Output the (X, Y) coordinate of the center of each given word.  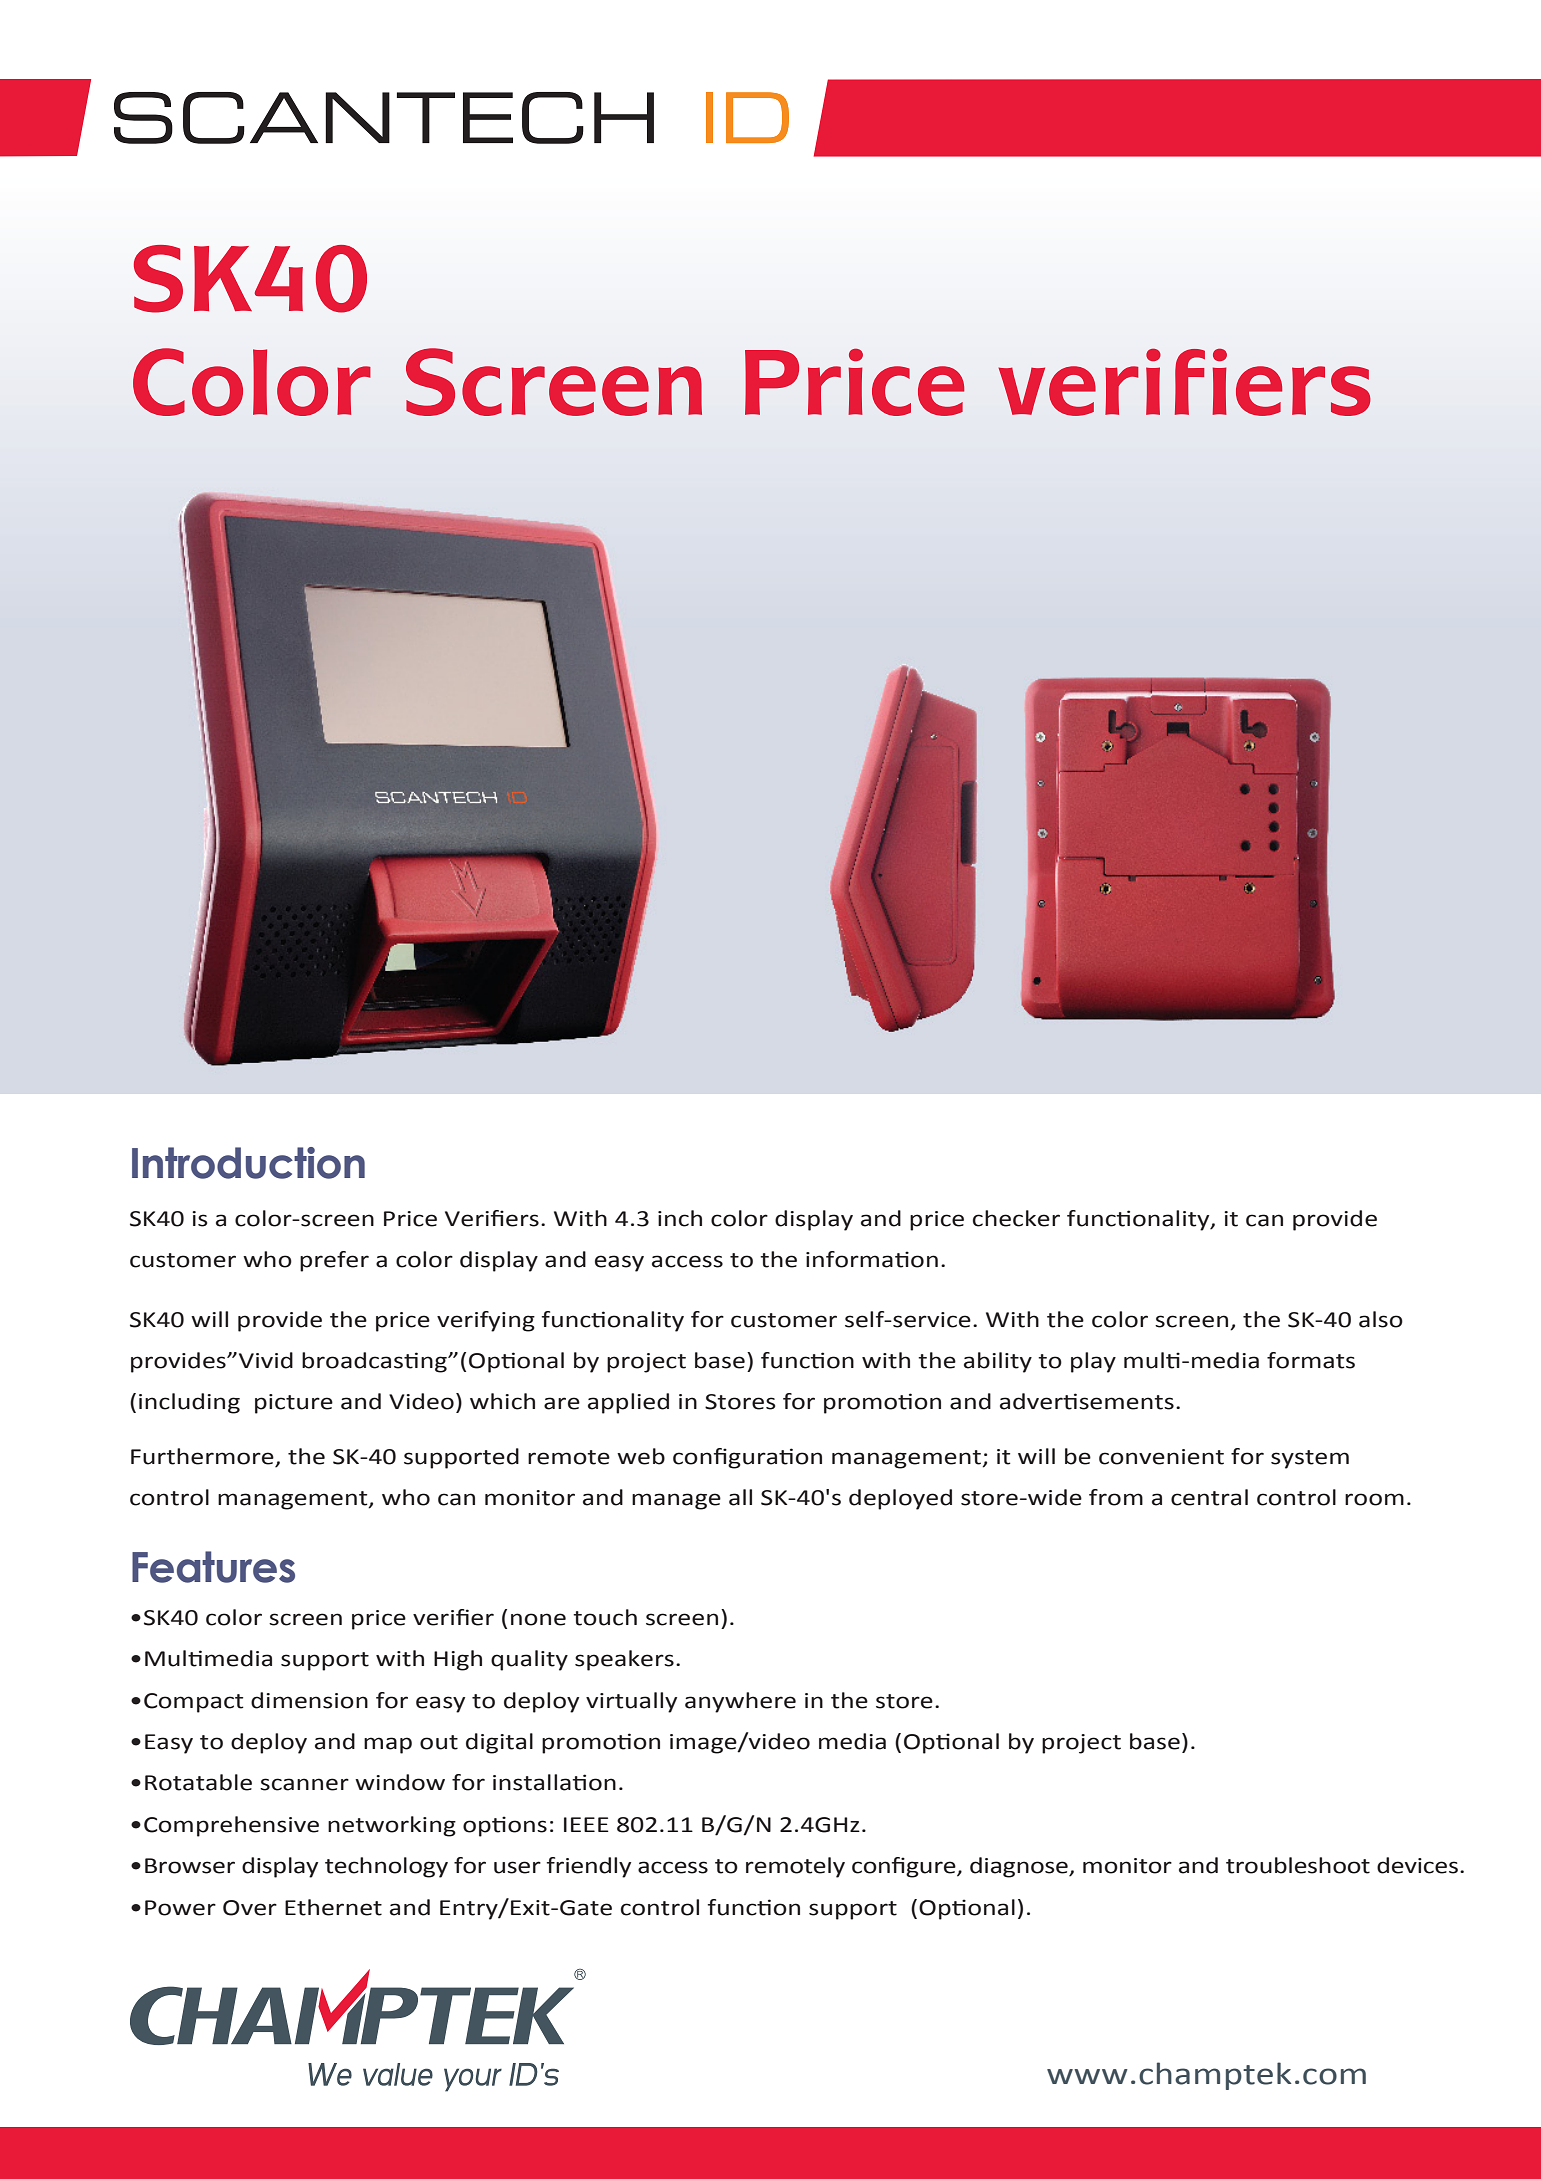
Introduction (248, 1163)
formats (1311, 1360)
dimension (309, 1700)
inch (680, 1218)
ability (998, 1362)
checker (1016, 1218)
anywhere (740, 1702)
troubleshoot (1298, 1865)
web (641, 1456)
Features (213, 1567)
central (1209, 1497)
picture (294, 1404)
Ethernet (333, 1907)
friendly (589, 1867)
